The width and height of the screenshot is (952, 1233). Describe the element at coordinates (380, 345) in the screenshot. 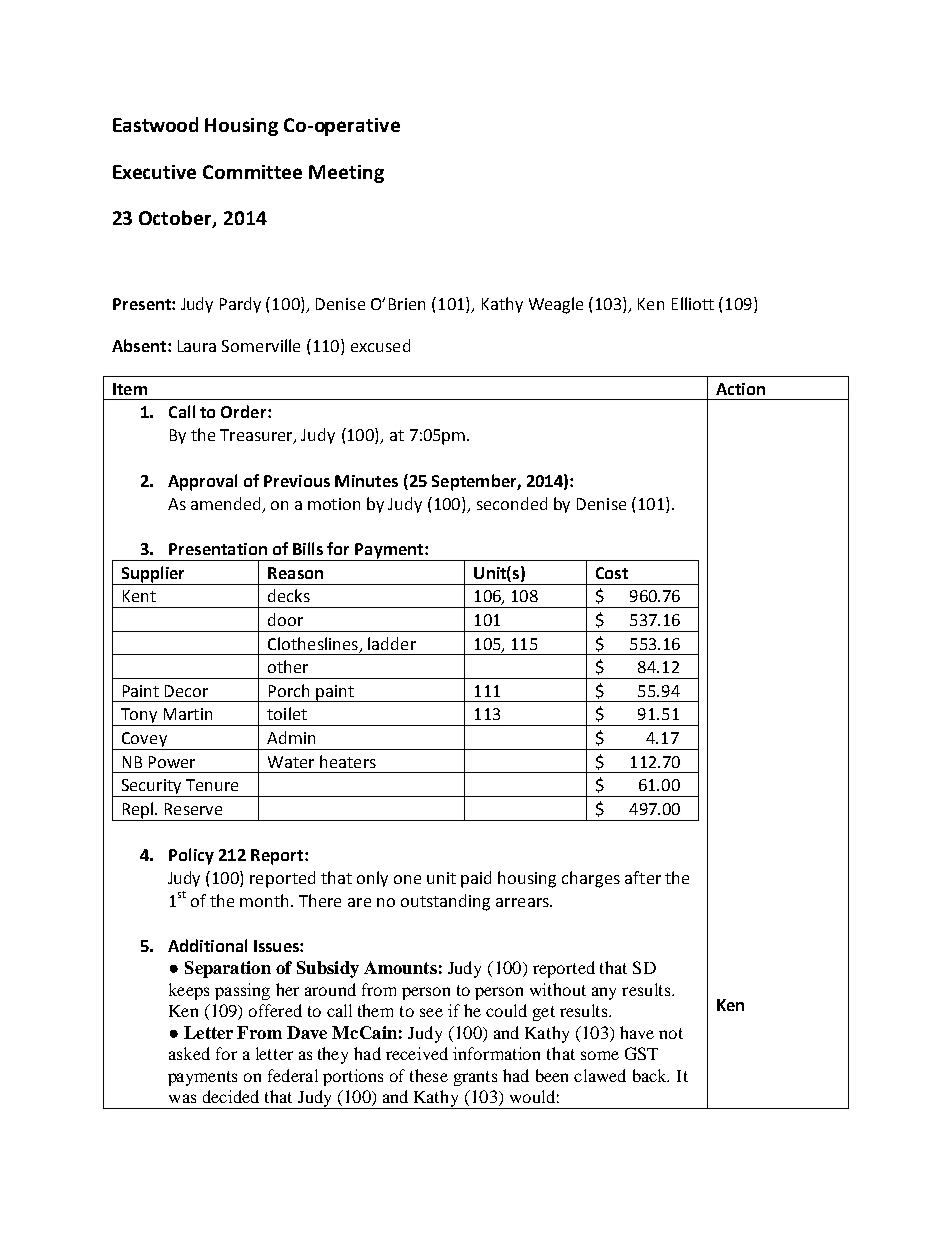

I see `excused` at that location.
